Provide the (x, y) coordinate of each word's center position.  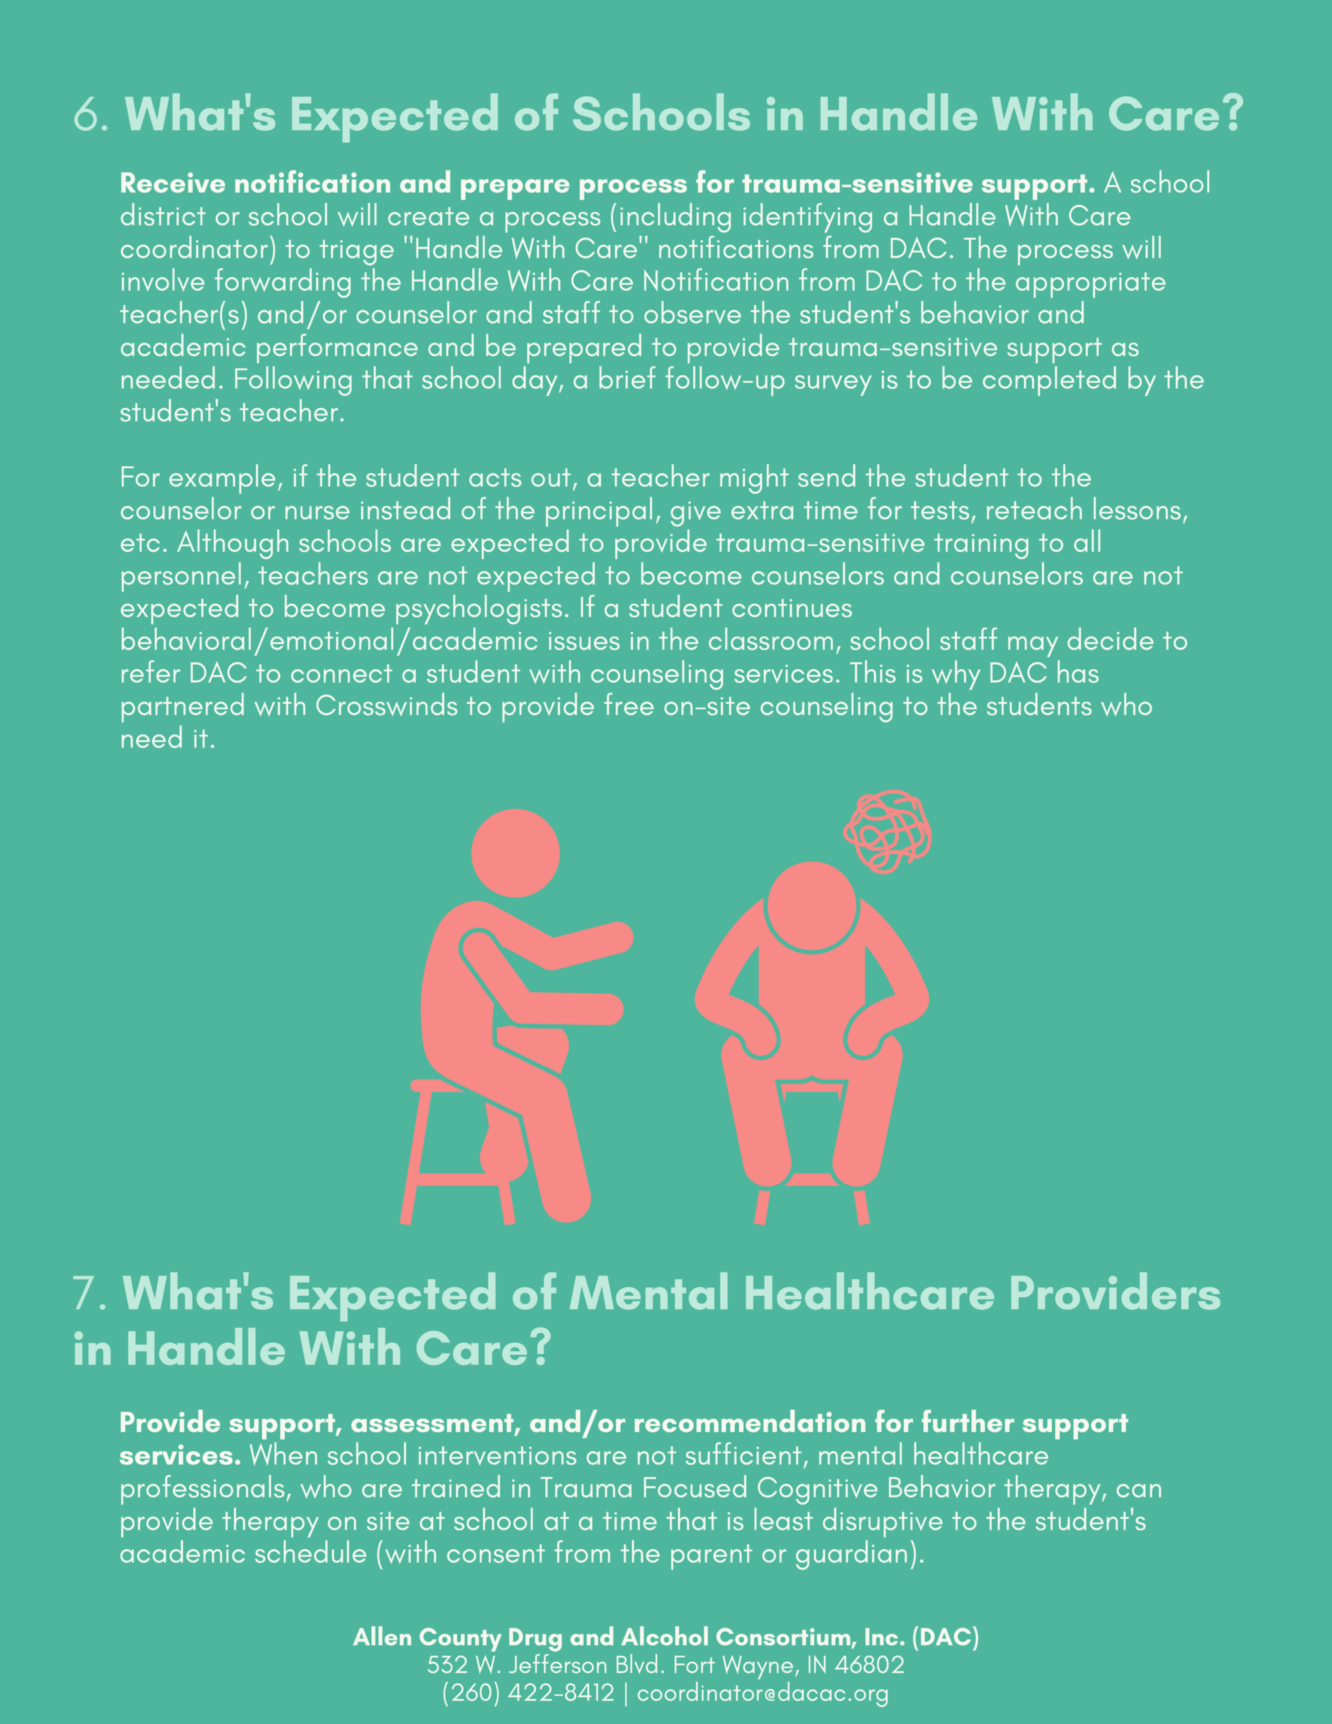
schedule (310, 1551)
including (675, 218)
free (629, 704)
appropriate (1091, 285)
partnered (183, 707)
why (956, 675)
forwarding (283, 283)
